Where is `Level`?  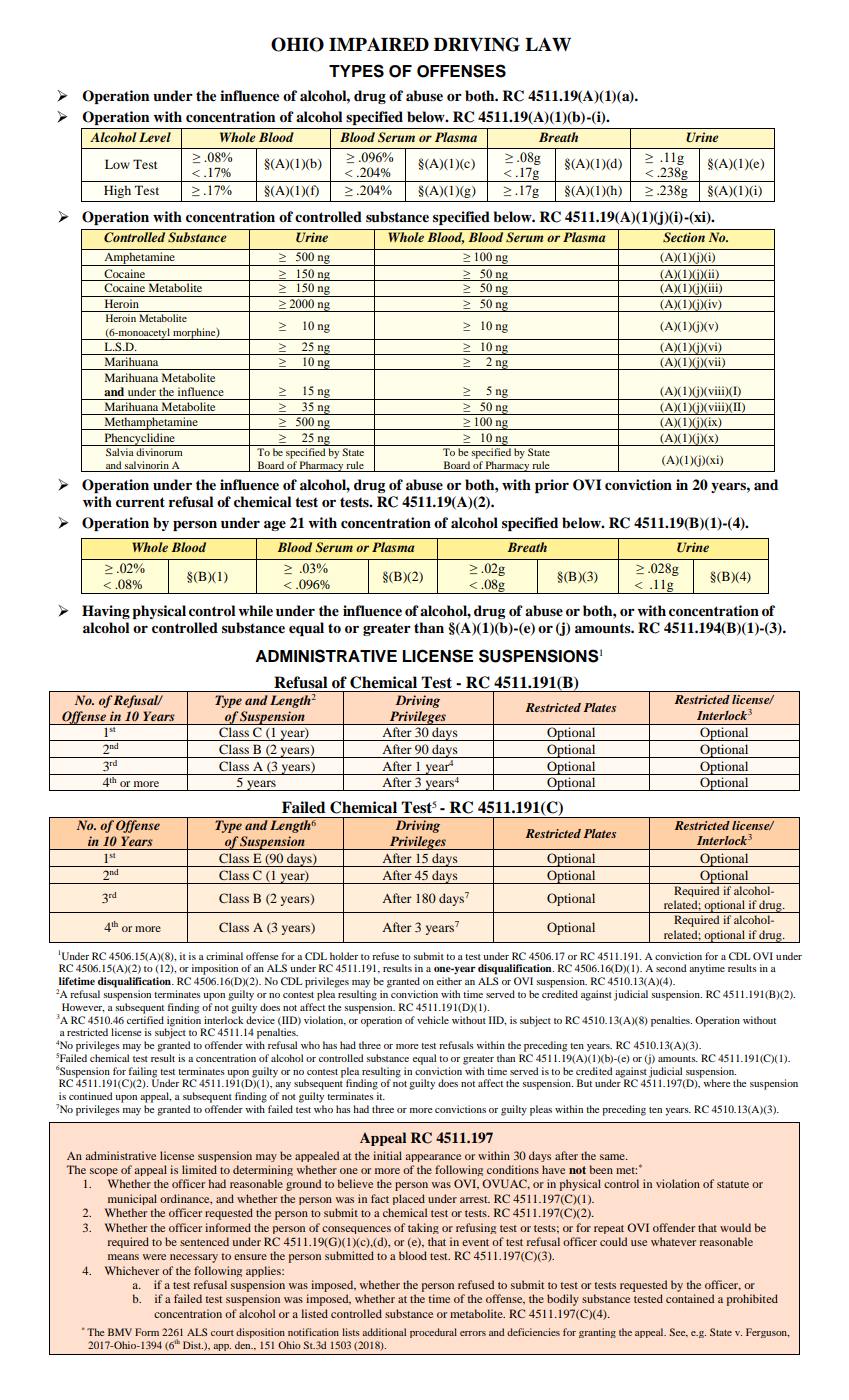
Level is located at coordinates (155, 137).
